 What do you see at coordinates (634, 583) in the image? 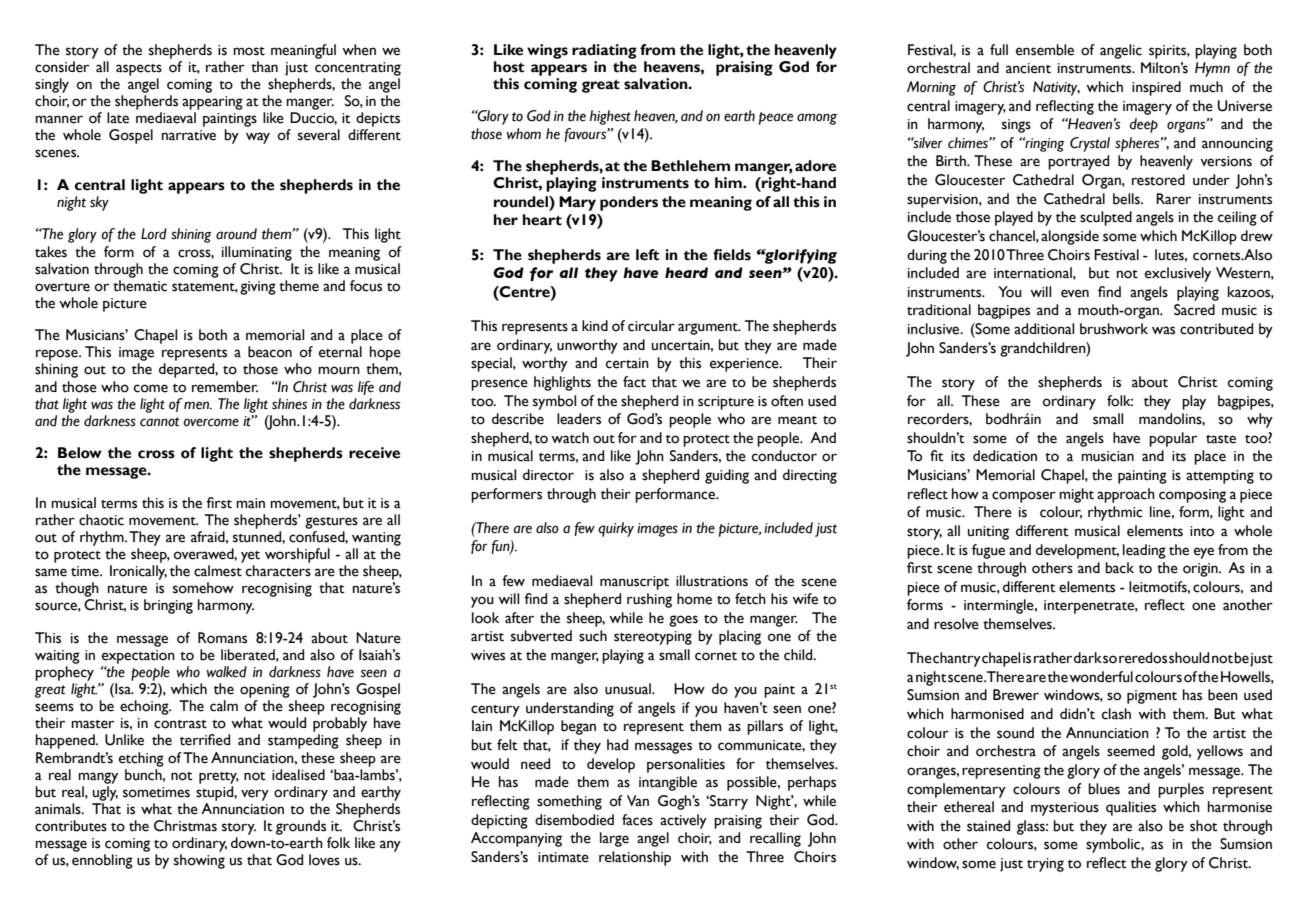
I see `manuscript` at bounding box center [634, 583].
